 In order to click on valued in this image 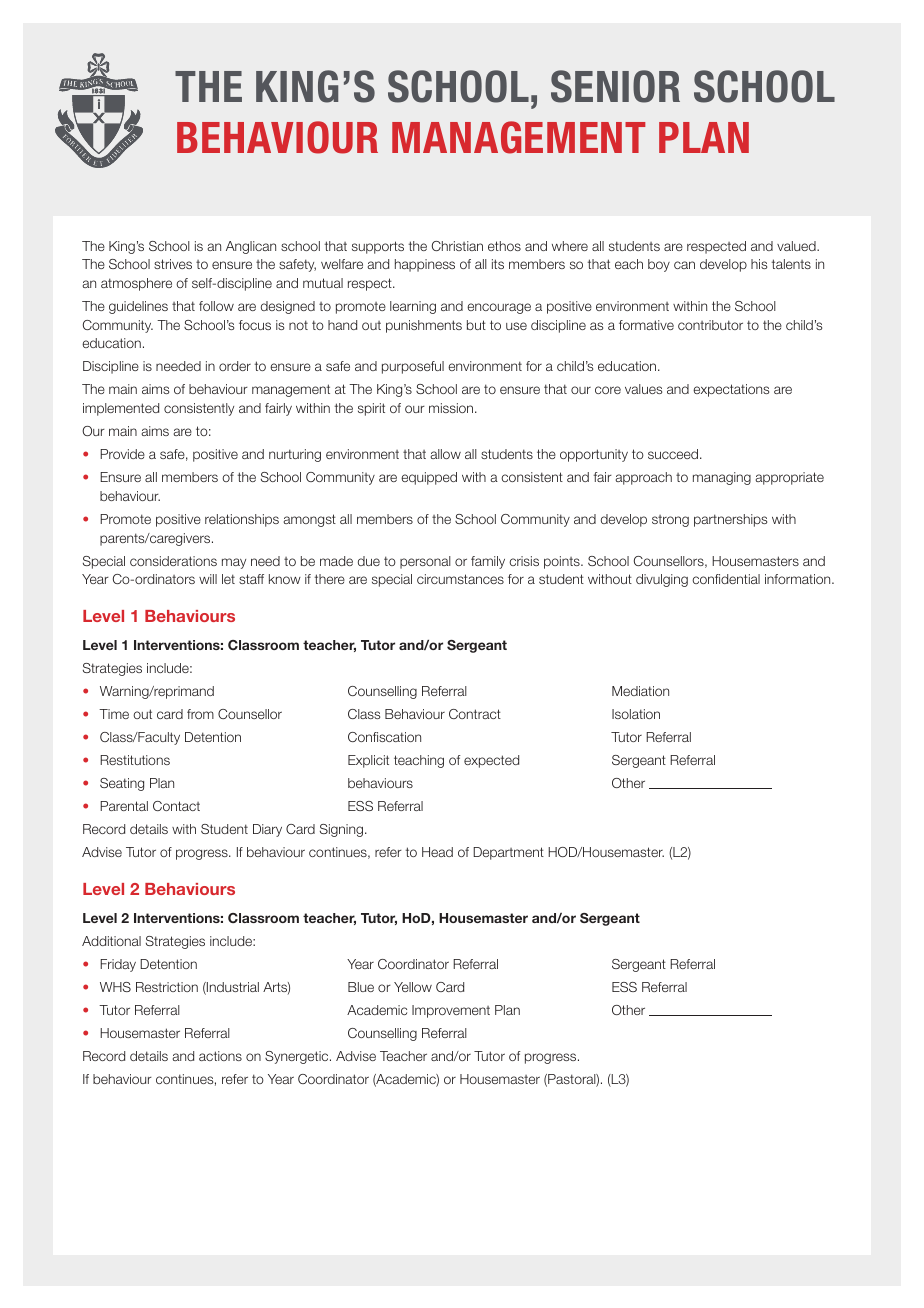, I will do `click(797, 246)`.
